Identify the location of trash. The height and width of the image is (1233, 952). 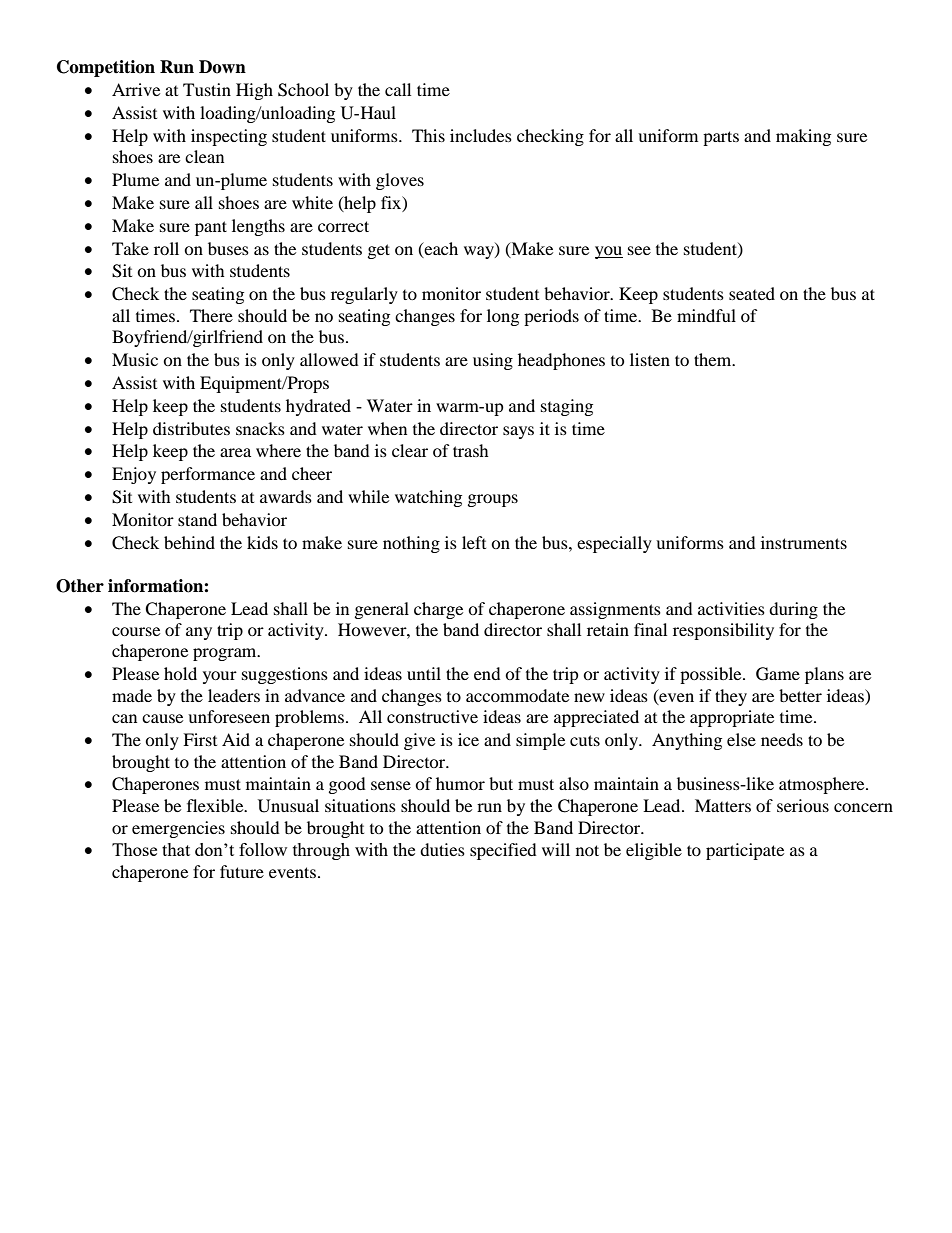
(471, 450).
